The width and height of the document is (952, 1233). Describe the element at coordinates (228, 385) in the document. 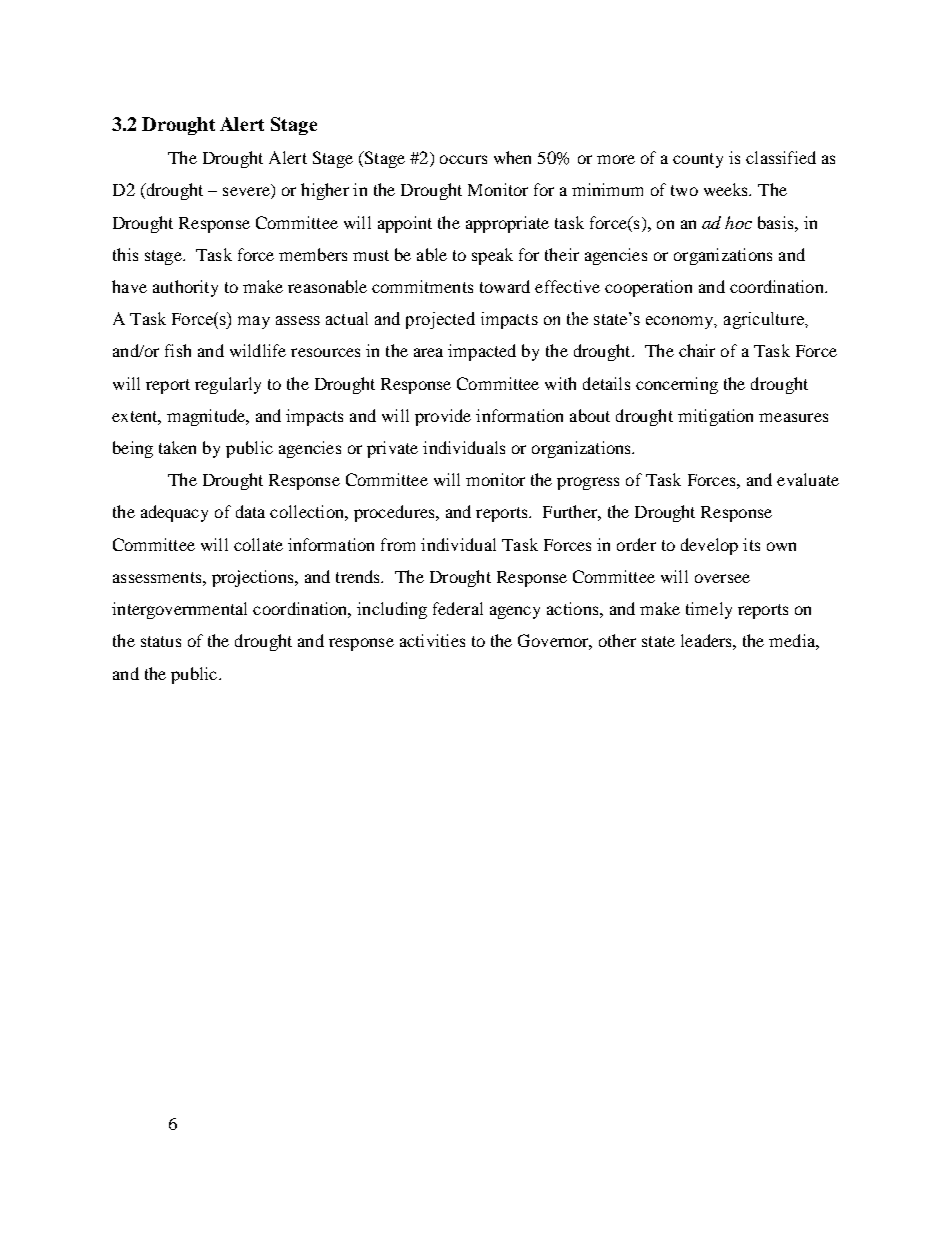

I see `regularly` at that location.
